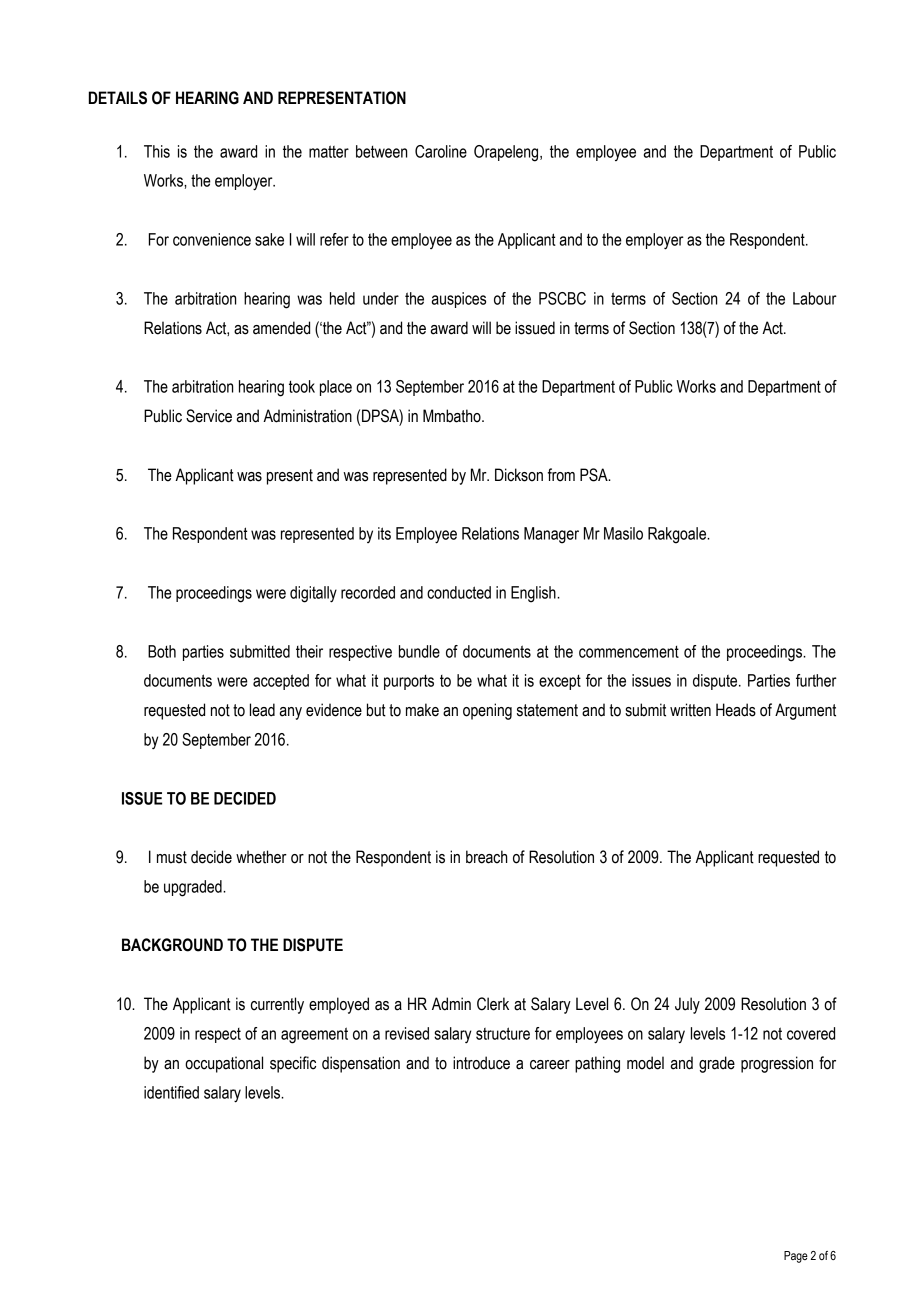 Image resolution: width=924 pixels, height=1307 pixels. Describe the element at coordinates (493, 1004) in the screenshot. I see `Clerk` at that location.
